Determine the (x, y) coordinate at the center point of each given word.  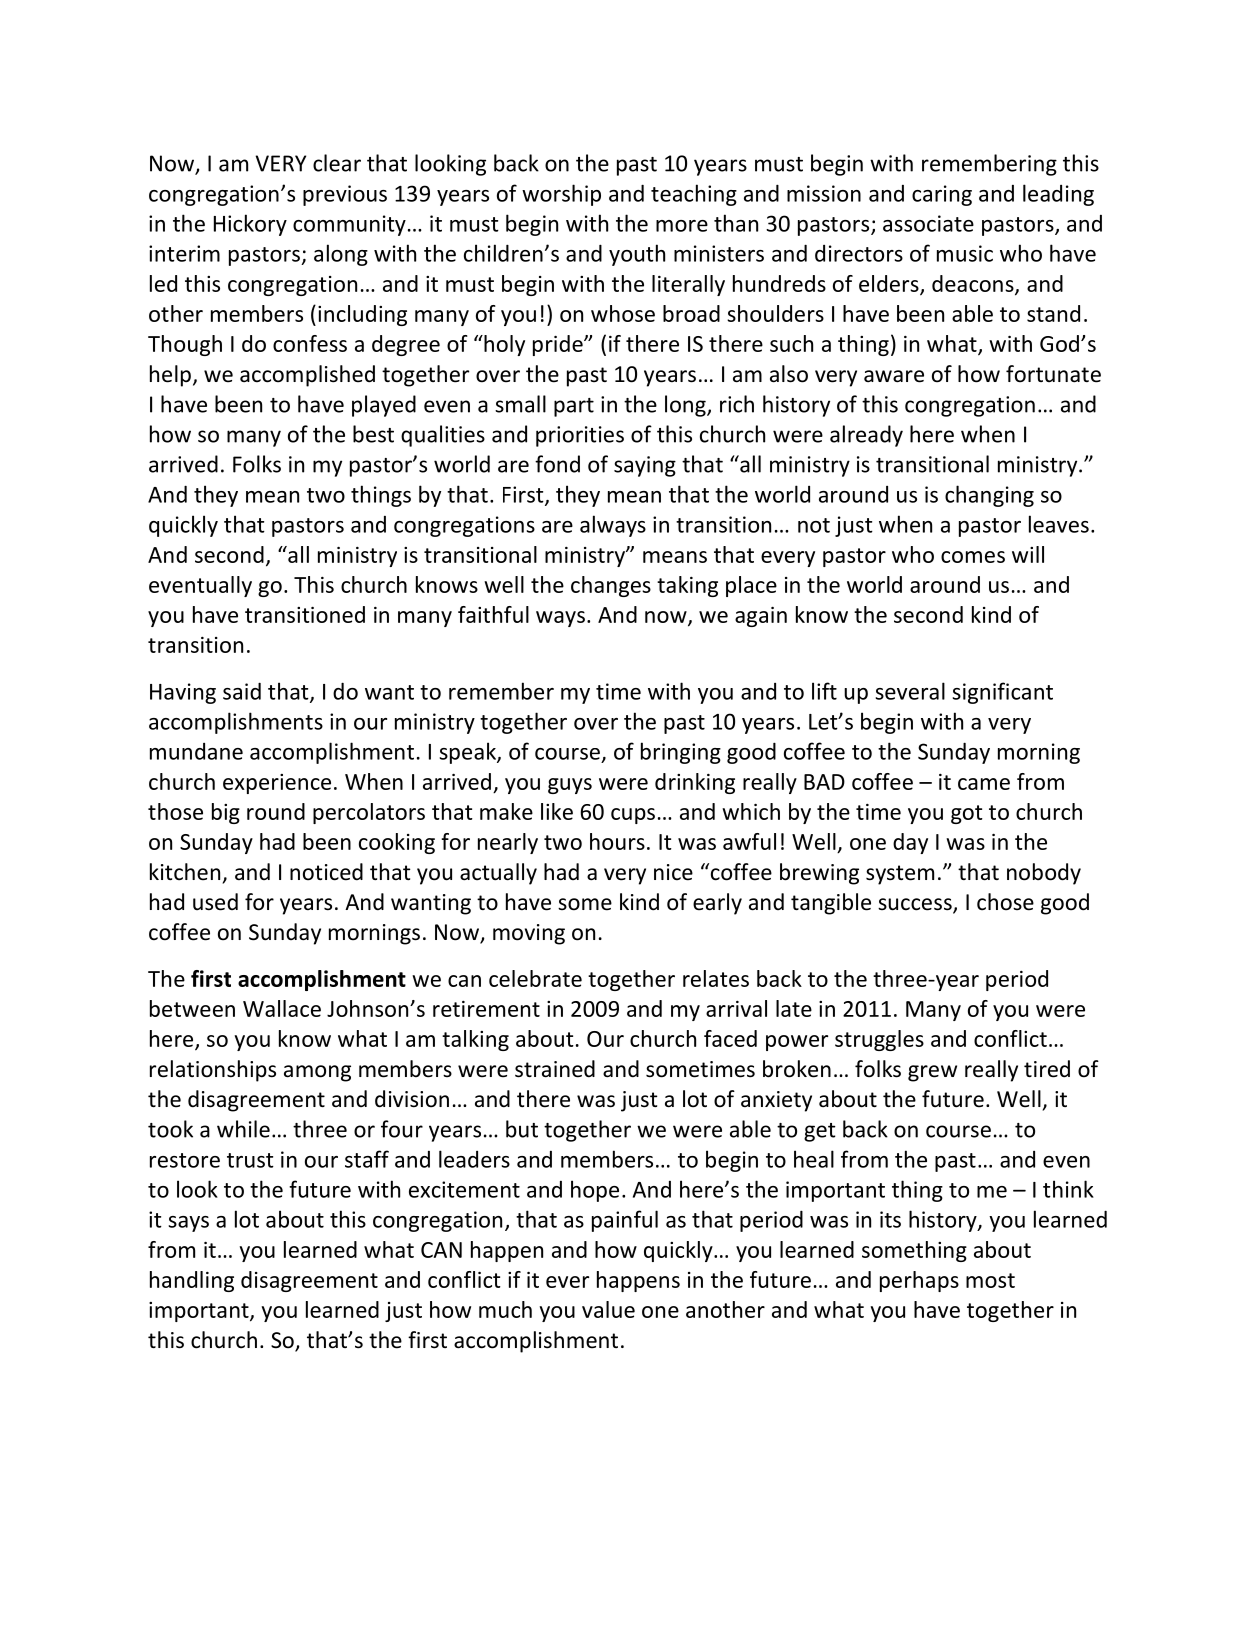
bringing (681, 753)
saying (645, 466)
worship (561, 195)
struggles (879, 1040)
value (608, 1309)
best (373, 434)
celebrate (535, 978)
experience (277, 784)
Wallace (282, 1008)
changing (989, 496)
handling (192, 1281)
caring (942, 195)
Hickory (250, 225)
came (984, 784)
